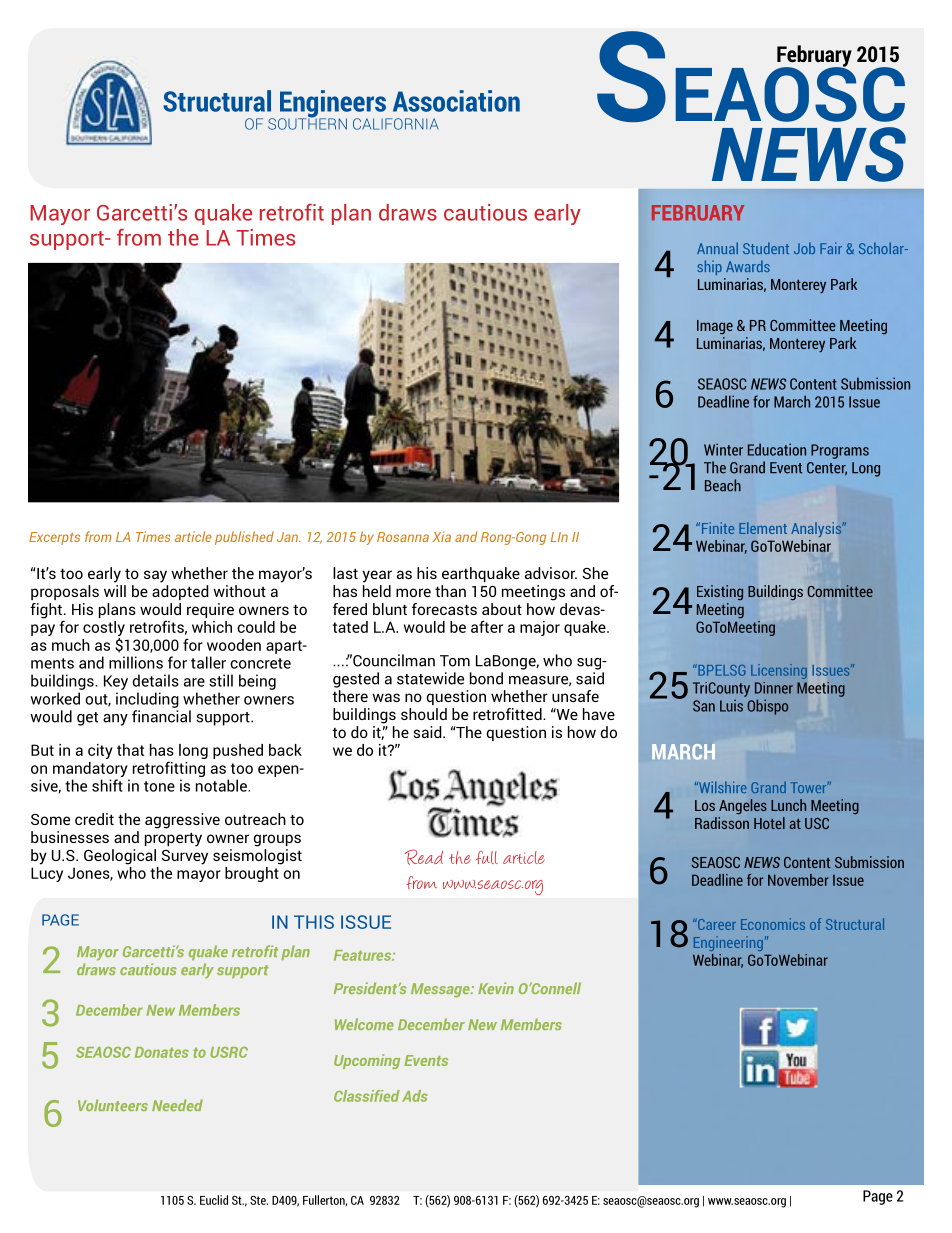 This screenshot has width=952, height=1233. I want to click on statewide, so click(430, 678).
